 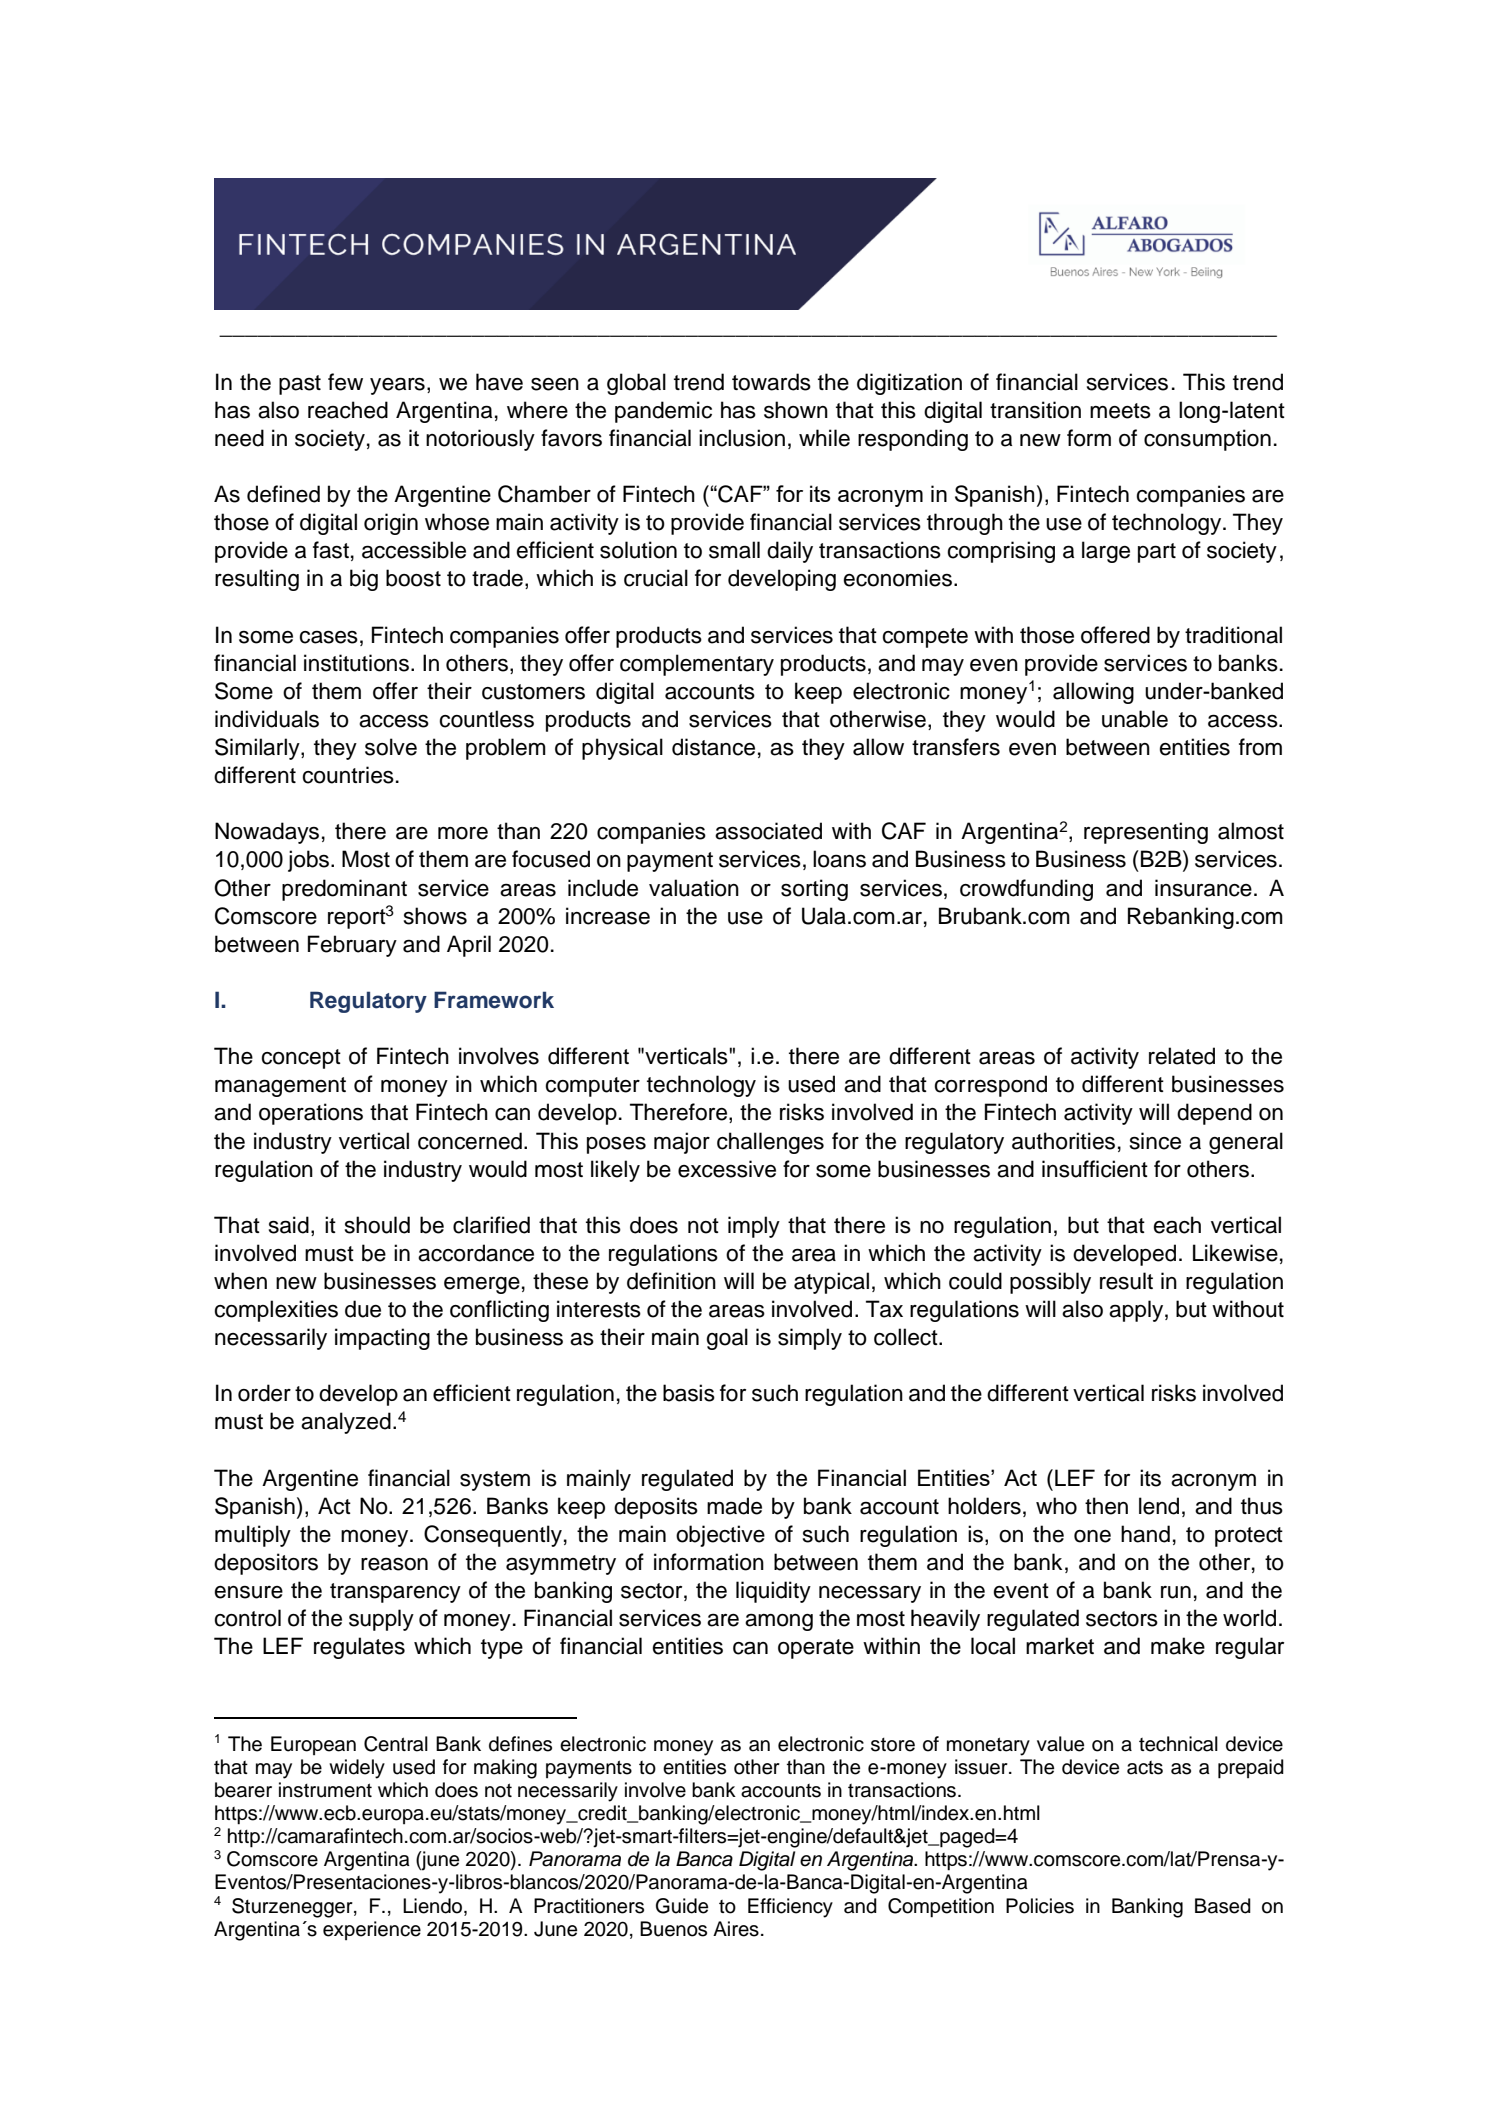 I want to click on Efficiency, so click(x=790, y=1908).
